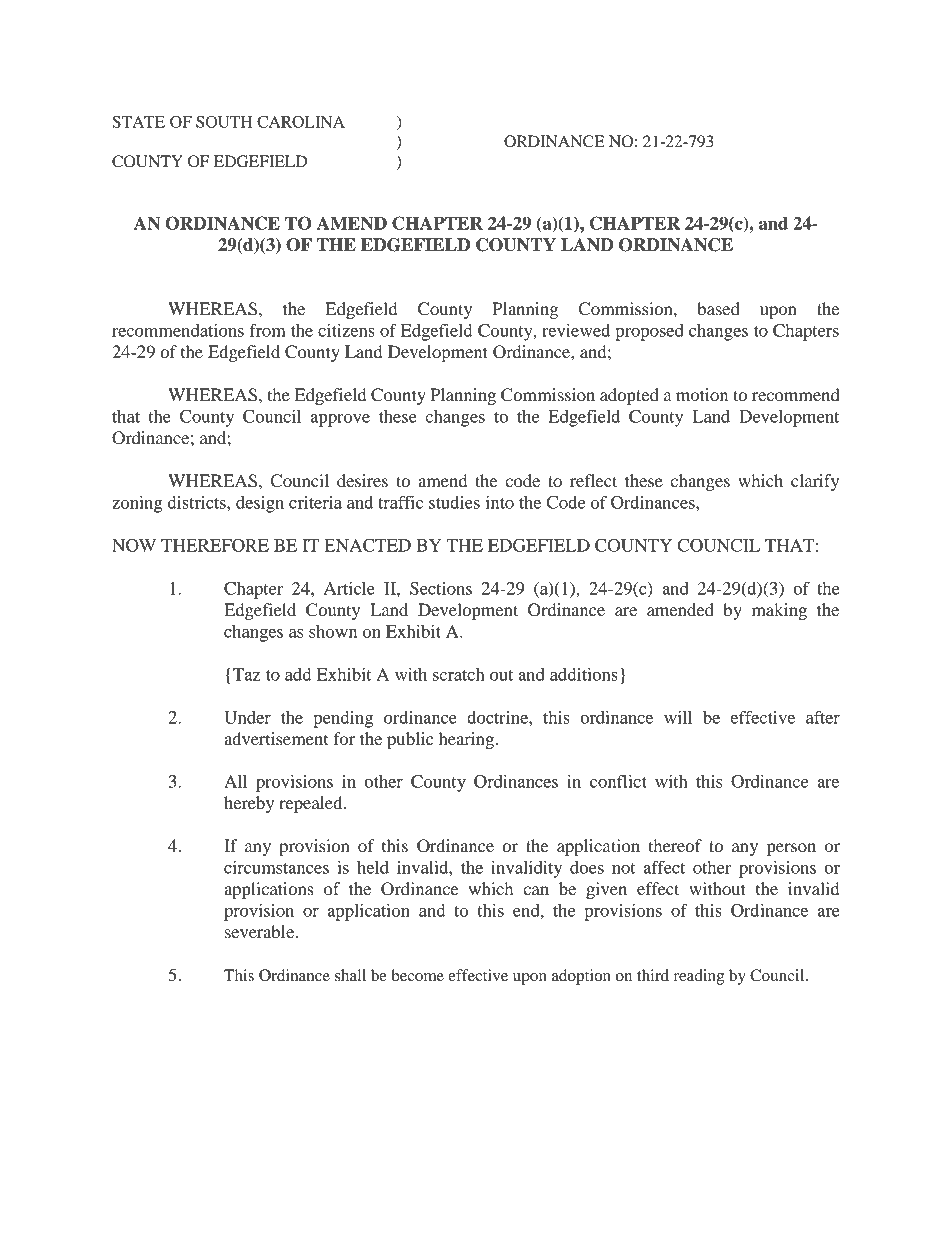 The width and height of the document is (952, 1233). What do you see at coordinates (718, 308) in the document?
I see `based` at bounding box center [718, 308].
